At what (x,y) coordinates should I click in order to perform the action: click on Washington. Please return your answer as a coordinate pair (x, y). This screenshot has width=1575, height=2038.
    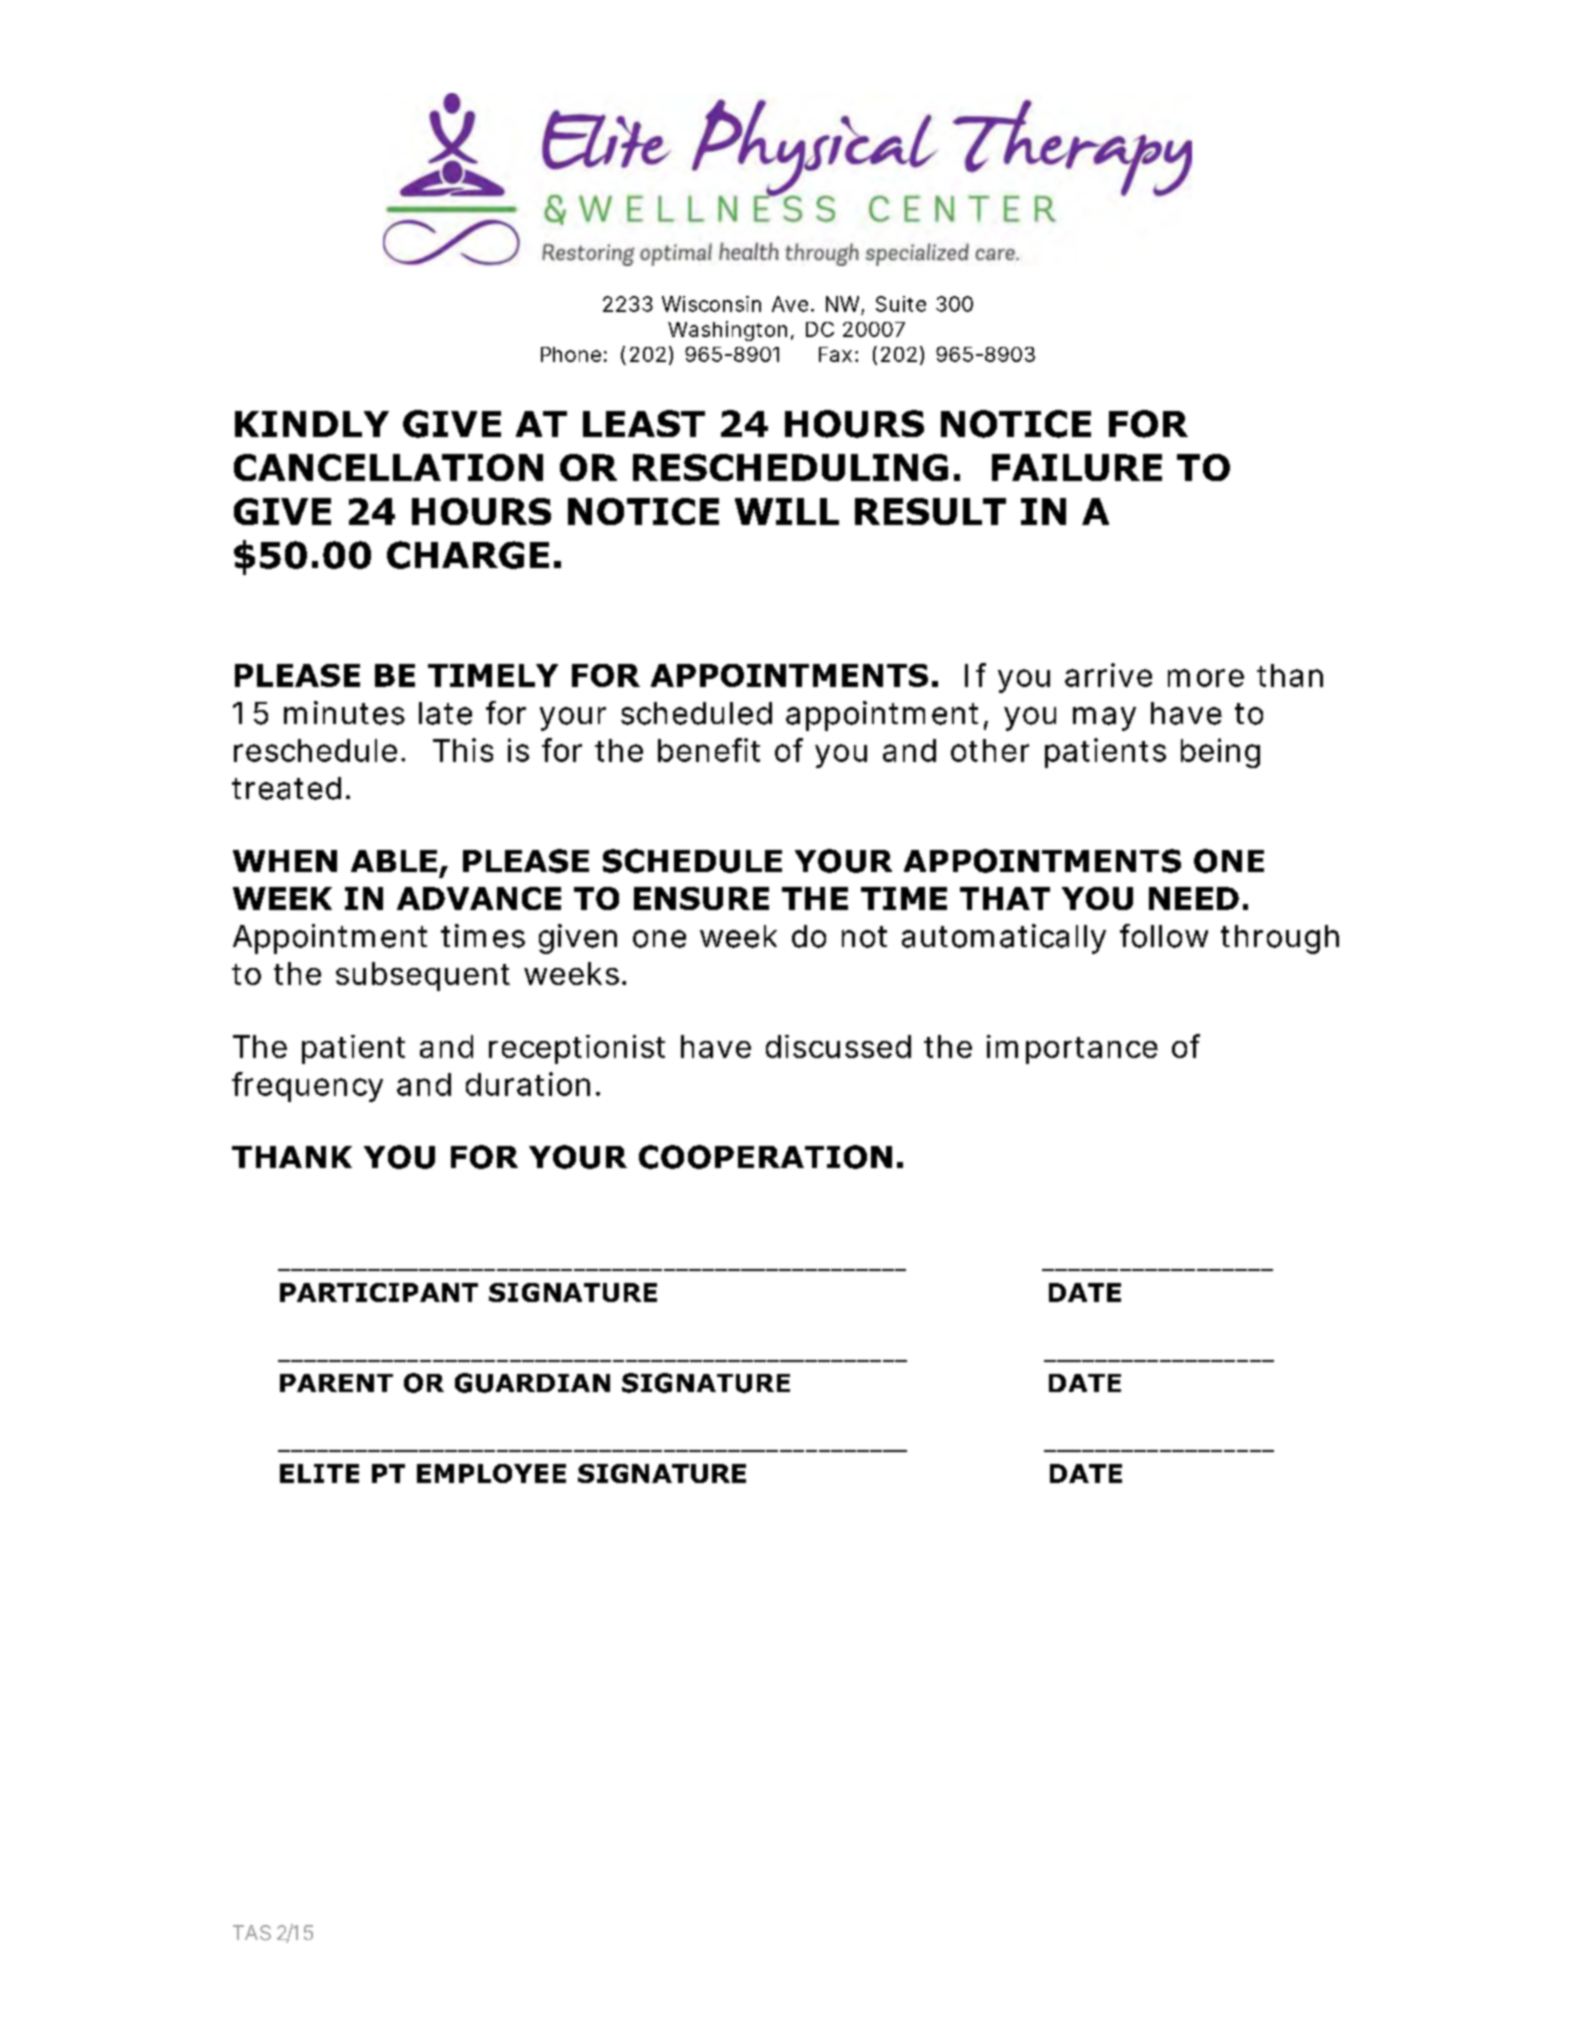
    Looking at the image, I should click on (727, 331).
